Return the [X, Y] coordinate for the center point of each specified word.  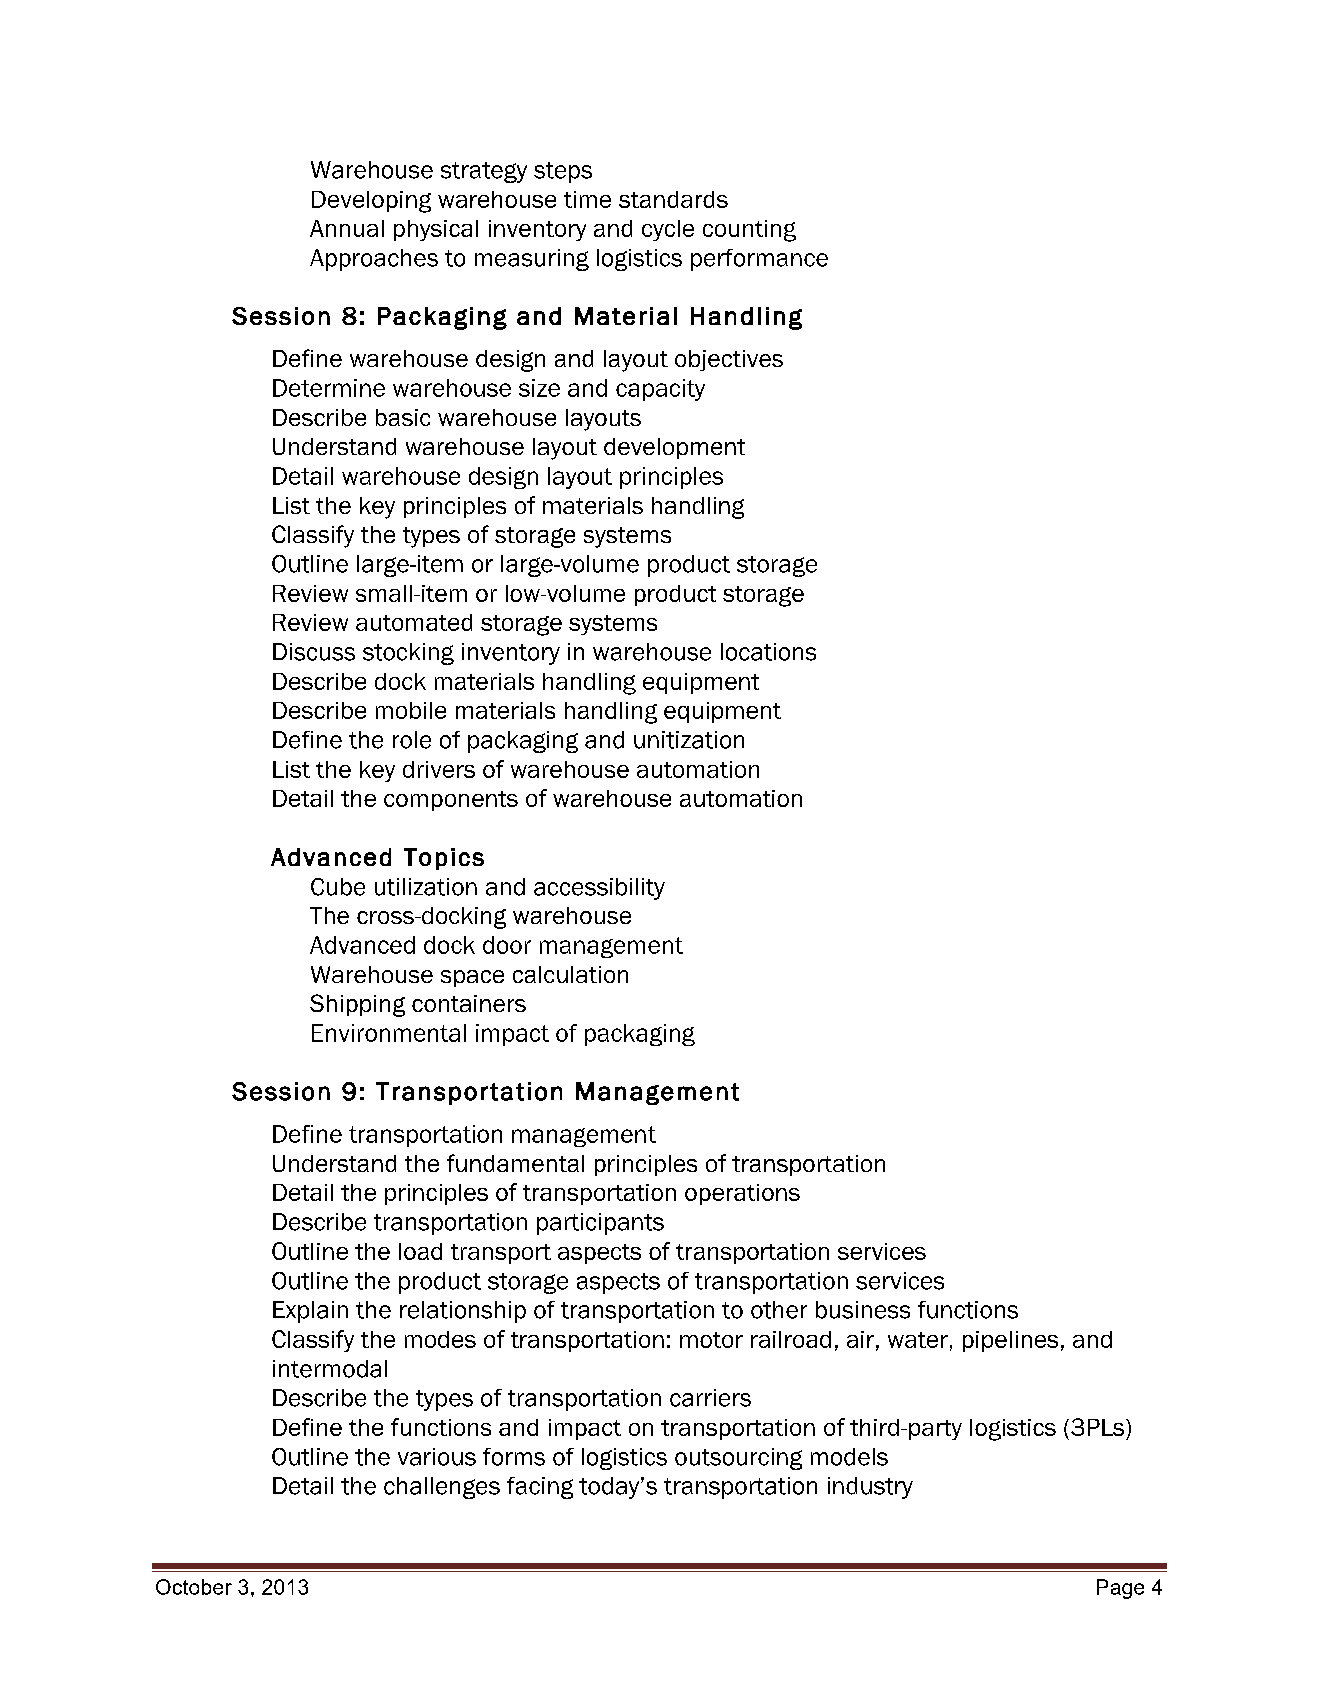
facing [540, 1488]
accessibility [599, 889]
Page [1120, 1589]
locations [768, 652]
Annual [347, 228]
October [194, 1587]
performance [759, 260]
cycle [668, 230]
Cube [338, 887]
